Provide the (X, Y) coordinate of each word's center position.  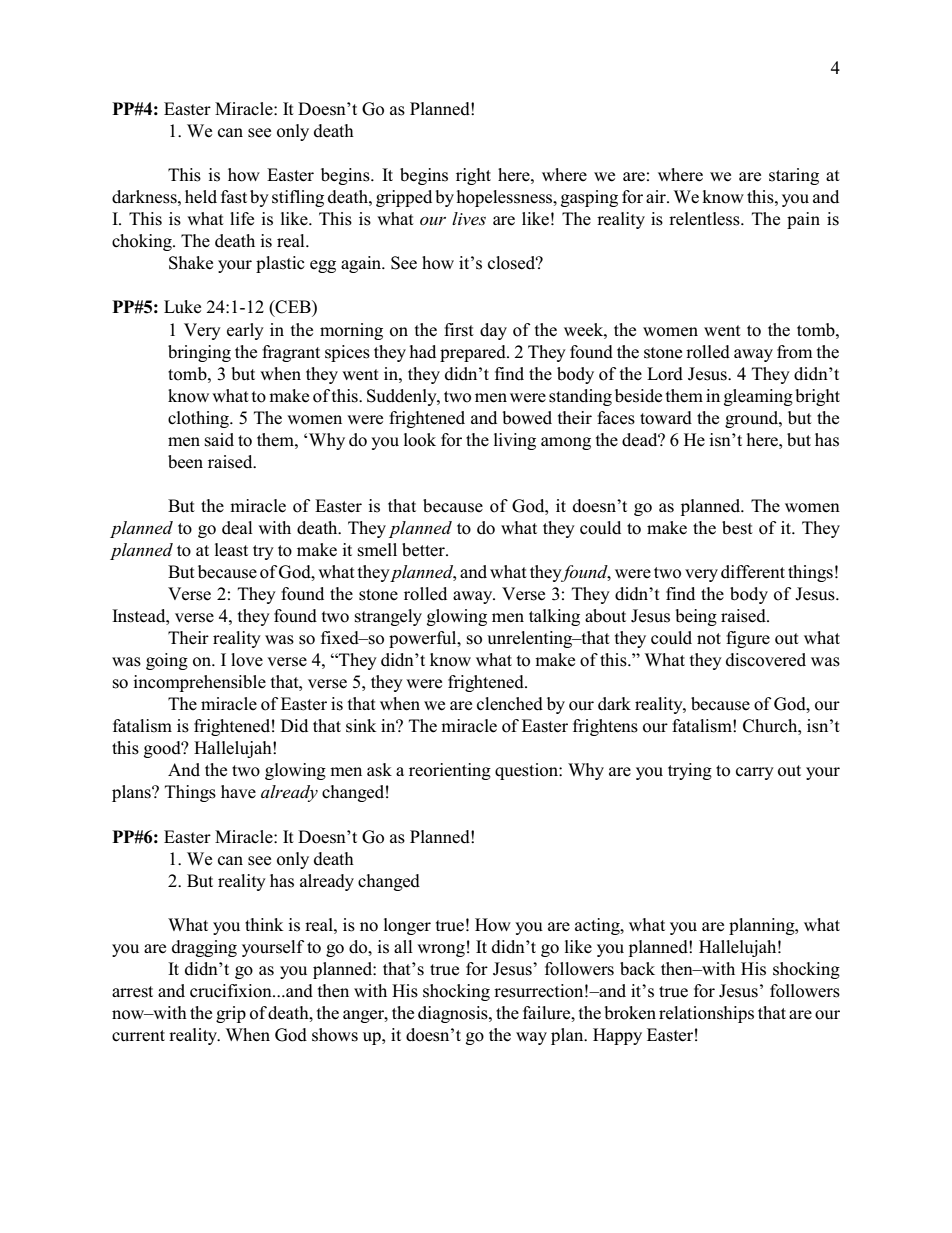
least (231, 550)
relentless (705, 219)
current (138, 1036)
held (201, 197)
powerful (424, 639)
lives (469, 218)
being (696, 617)
